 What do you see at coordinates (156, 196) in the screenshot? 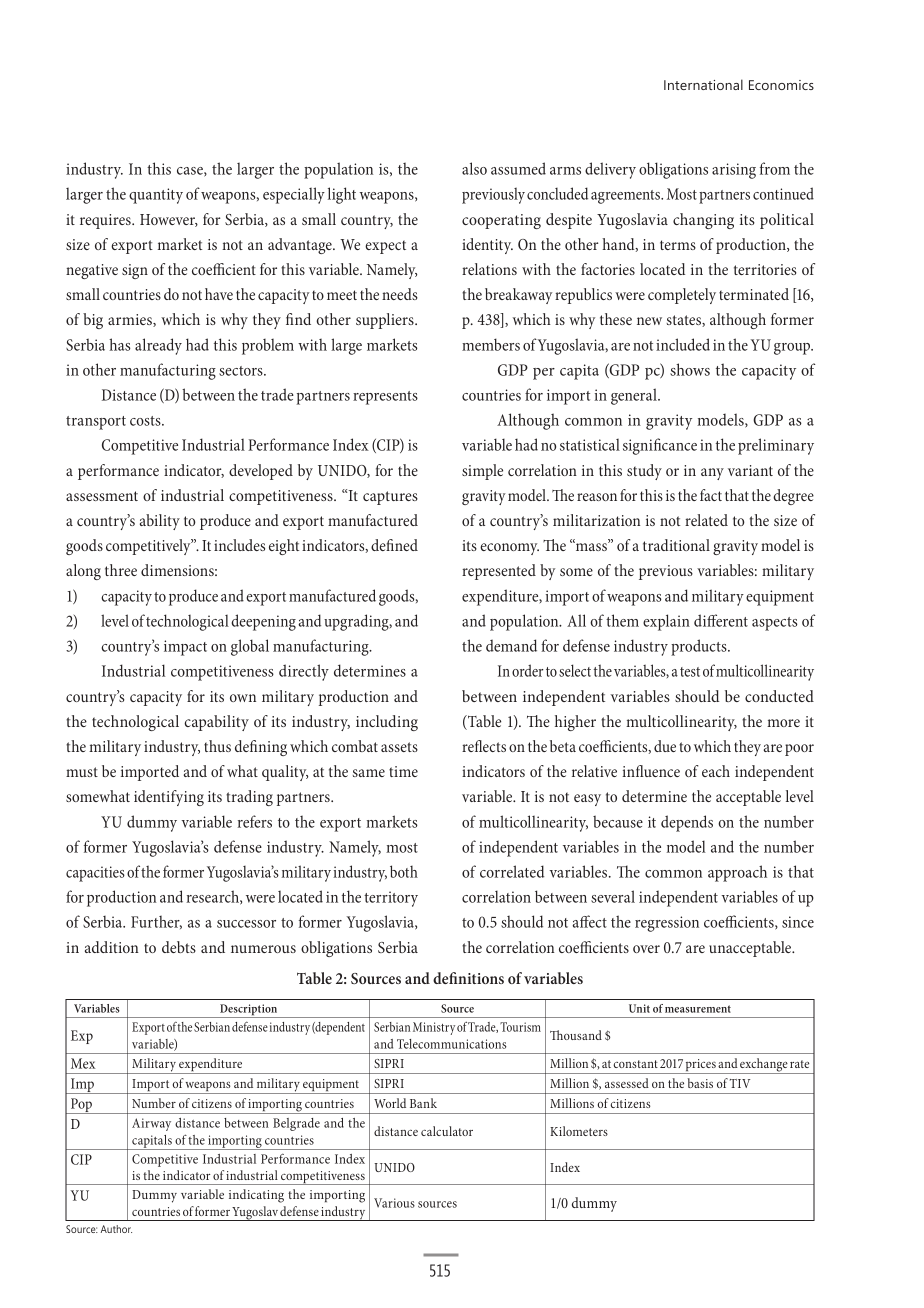
I see `quantity` at bounding box center [156, 196].
